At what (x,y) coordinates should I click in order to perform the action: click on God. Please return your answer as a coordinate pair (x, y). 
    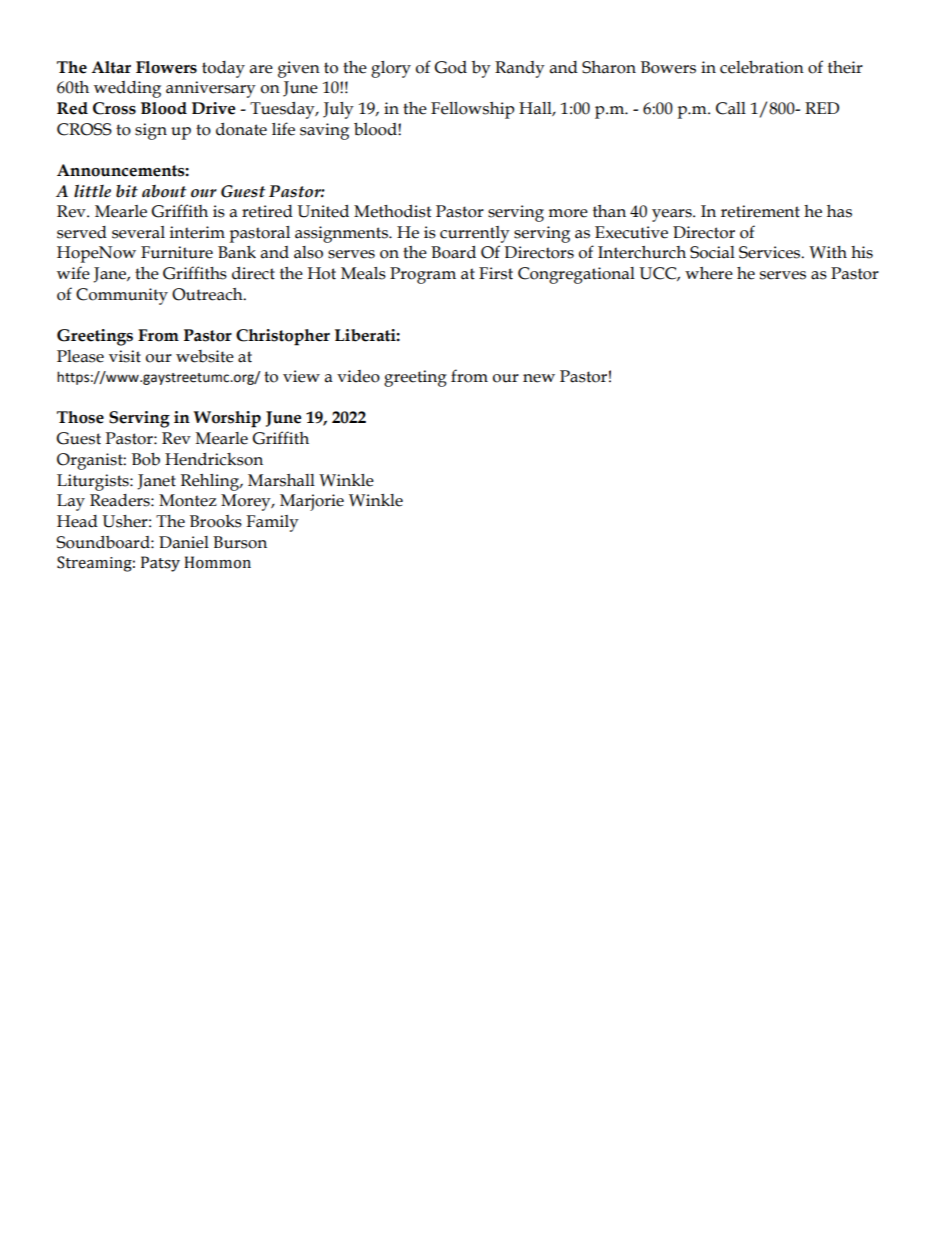
    Looking at the image, I should click on (450, 67).
